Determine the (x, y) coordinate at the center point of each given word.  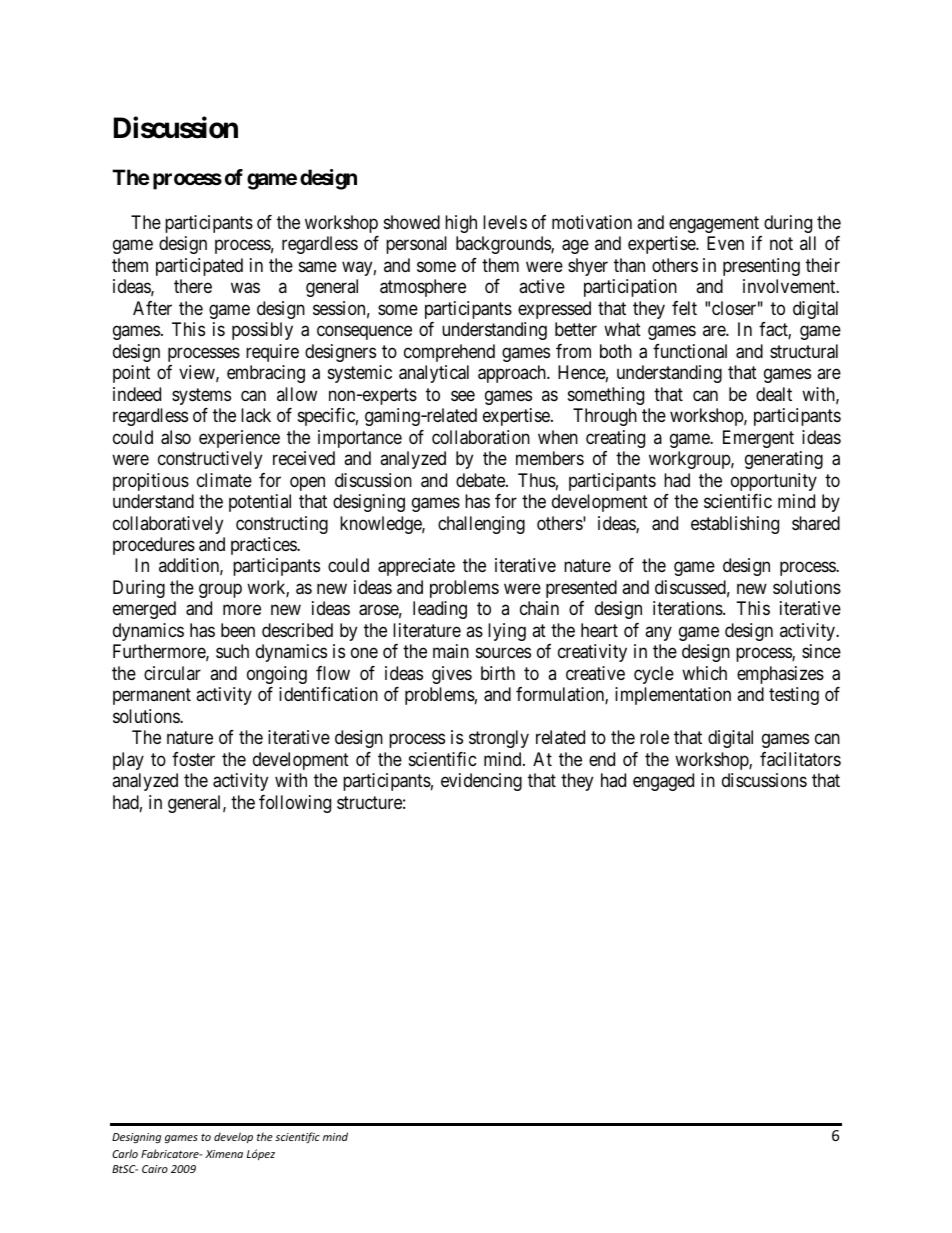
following (295, 804)
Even (725, 243)
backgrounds (504, 245)
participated (199, 267)
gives (452, 675)
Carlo (125, 1153)
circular (172, 673)
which (704, 673)
